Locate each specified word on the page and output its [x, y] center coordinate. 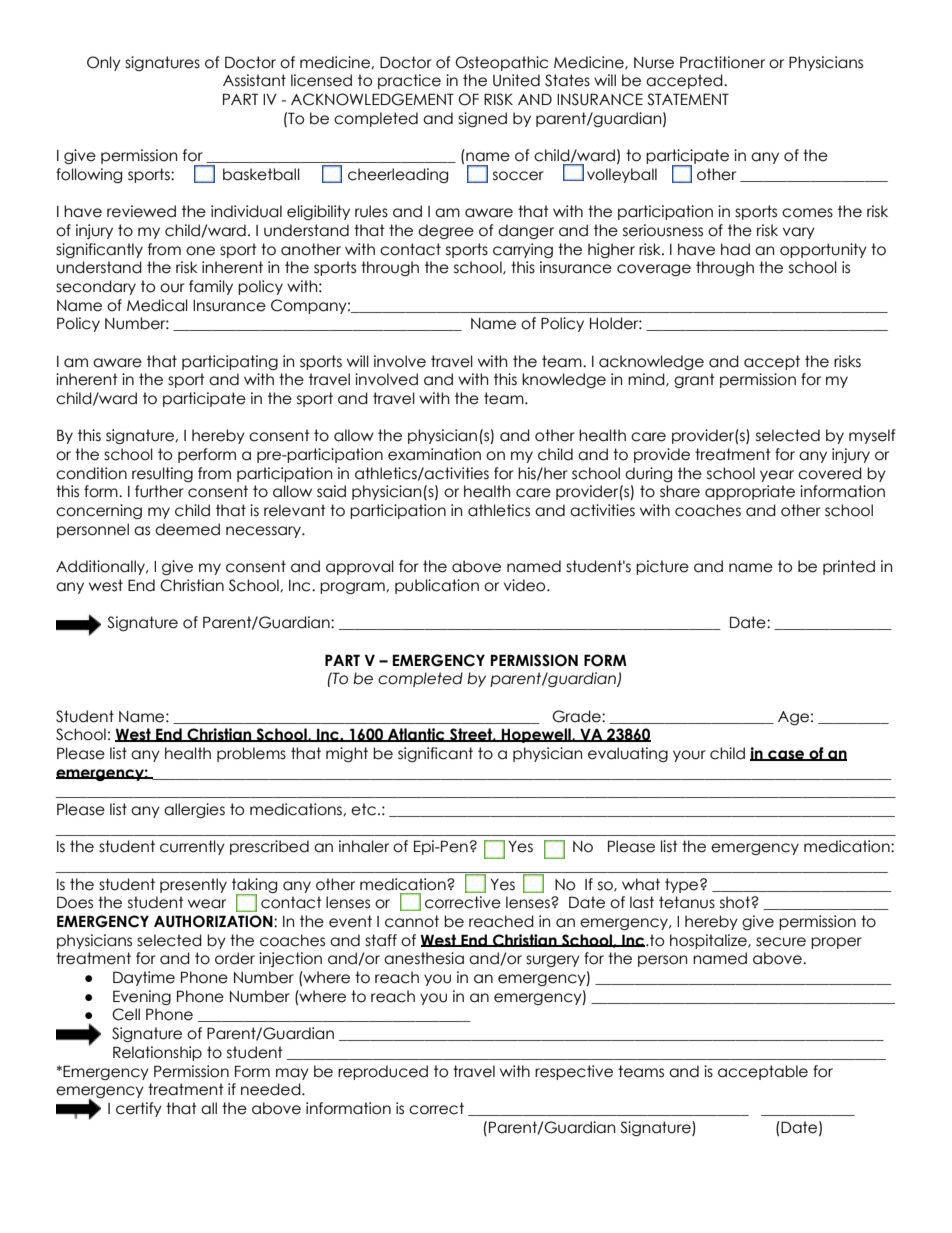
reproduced [383, 1072]
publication [437, 586]
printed [849, 567]
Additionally [101, 567]
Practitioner [722, 62]
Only [104, 63]
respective [574, 1072]
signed [482, 119]
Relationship [157, 1053]
